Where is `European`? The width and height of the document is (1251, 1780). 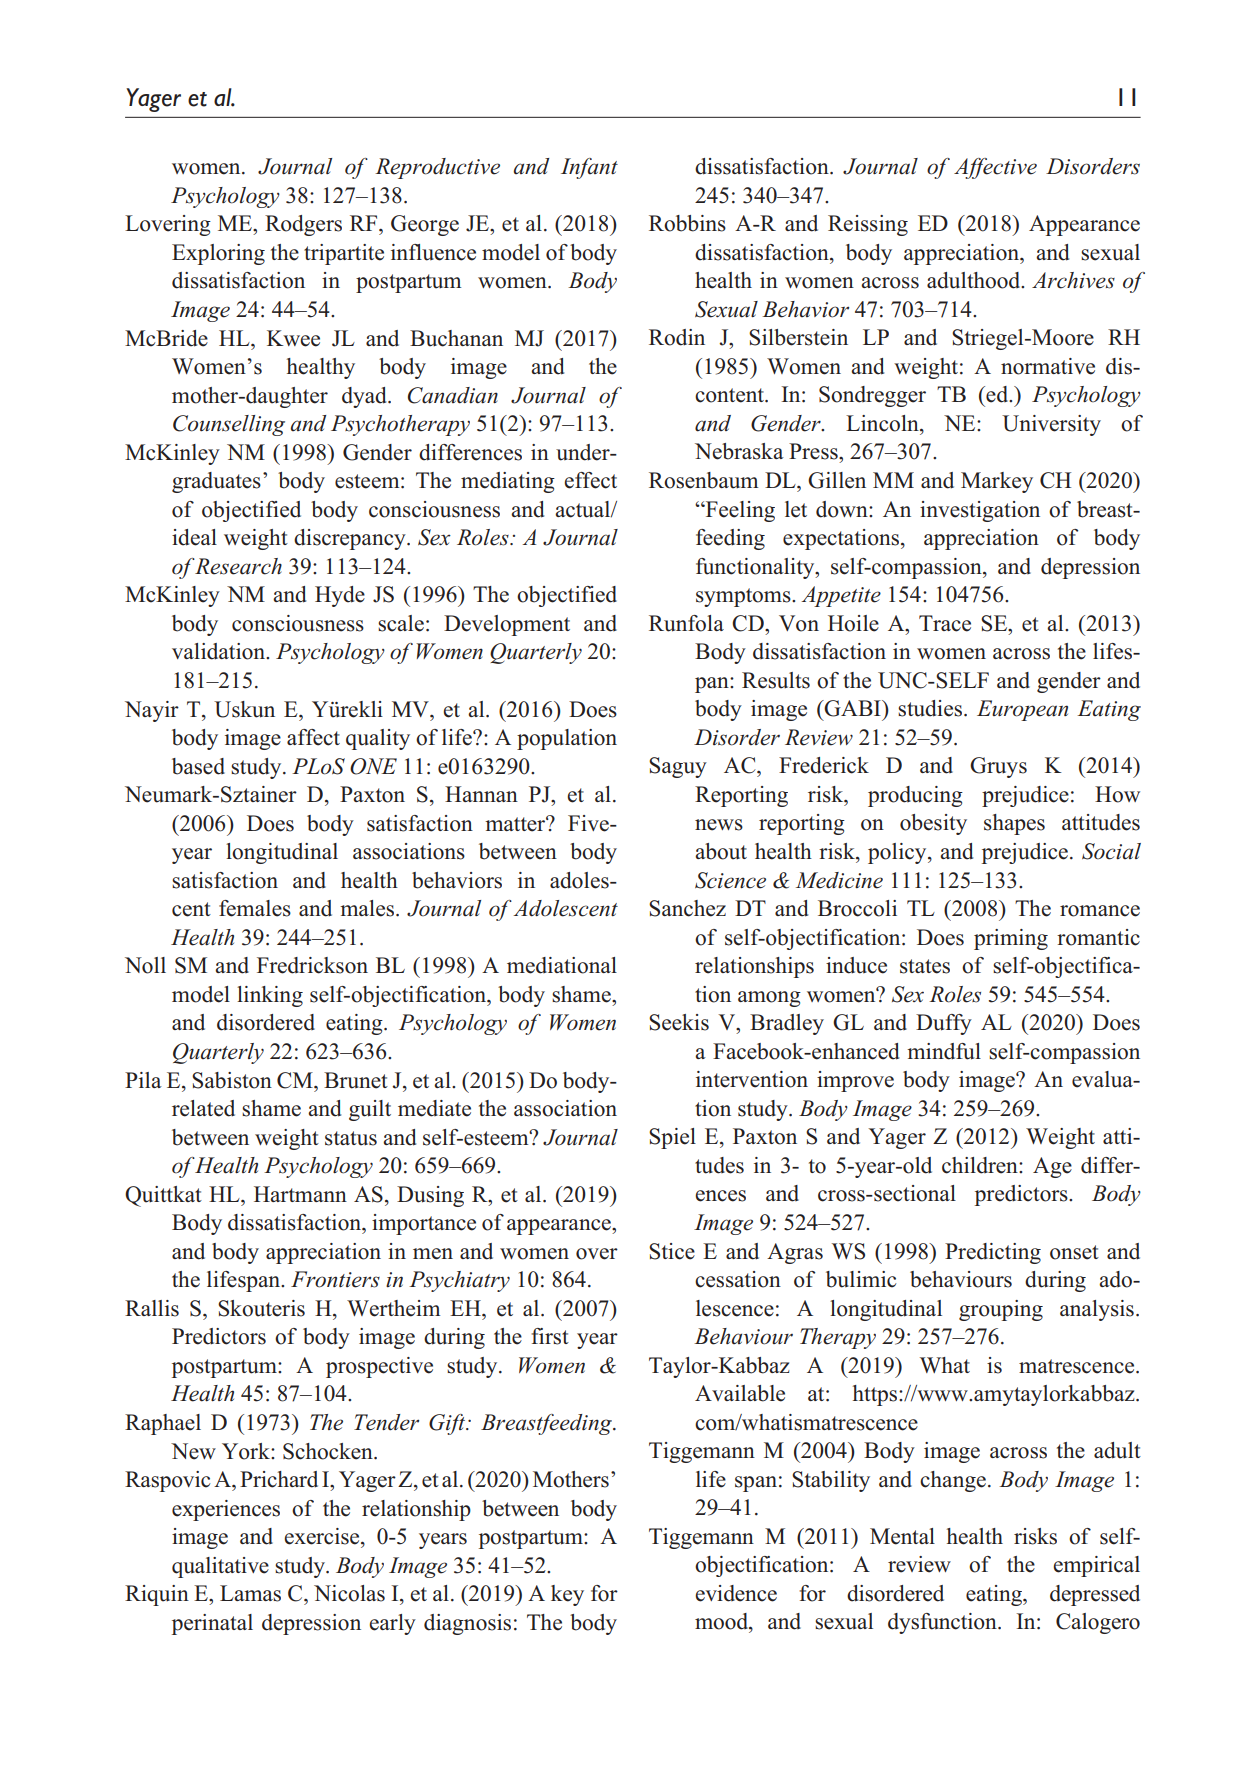
European is located at coordinates (1022, 710).
